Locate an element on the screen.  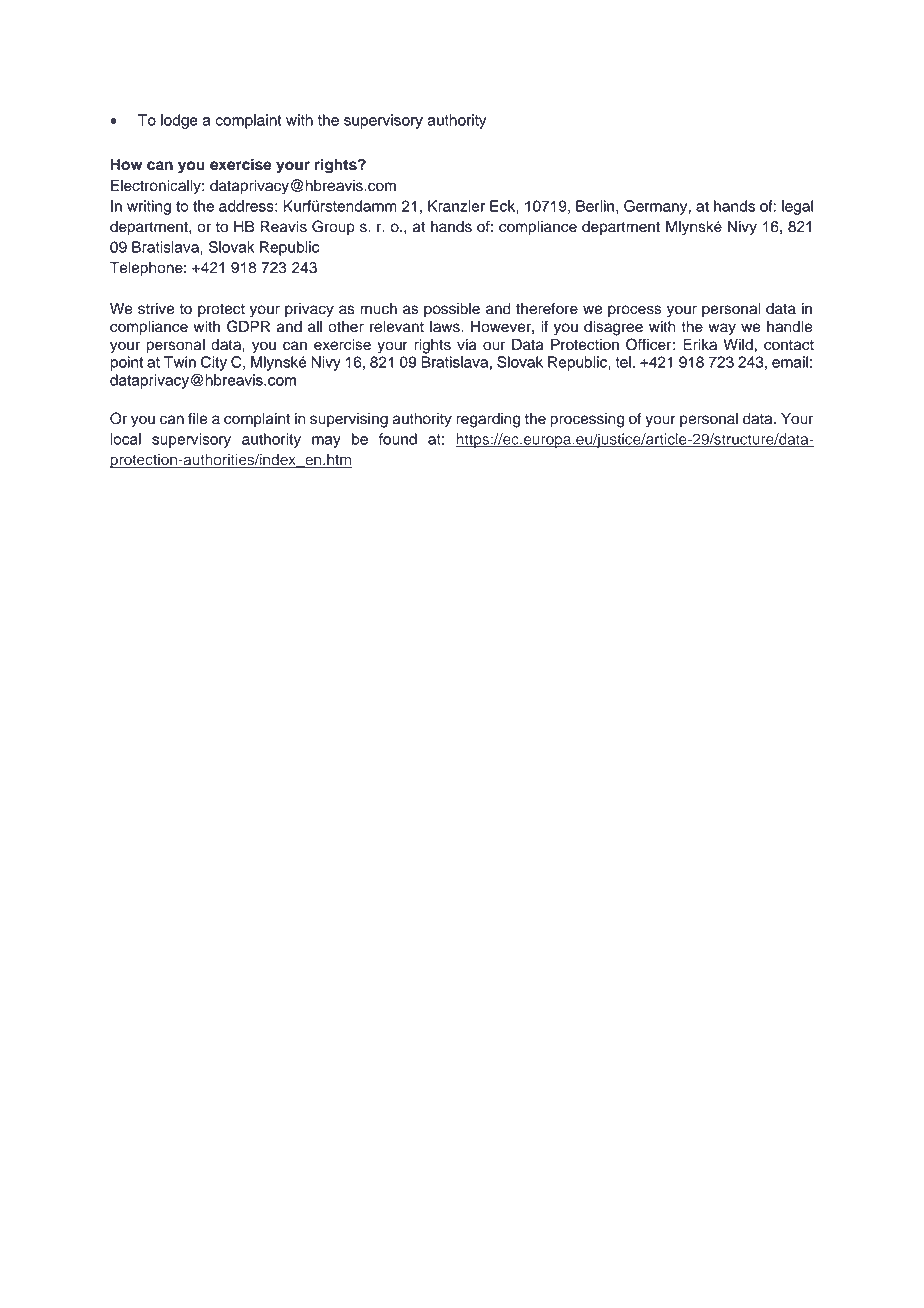
laws is located at coordinates (446, 327).
